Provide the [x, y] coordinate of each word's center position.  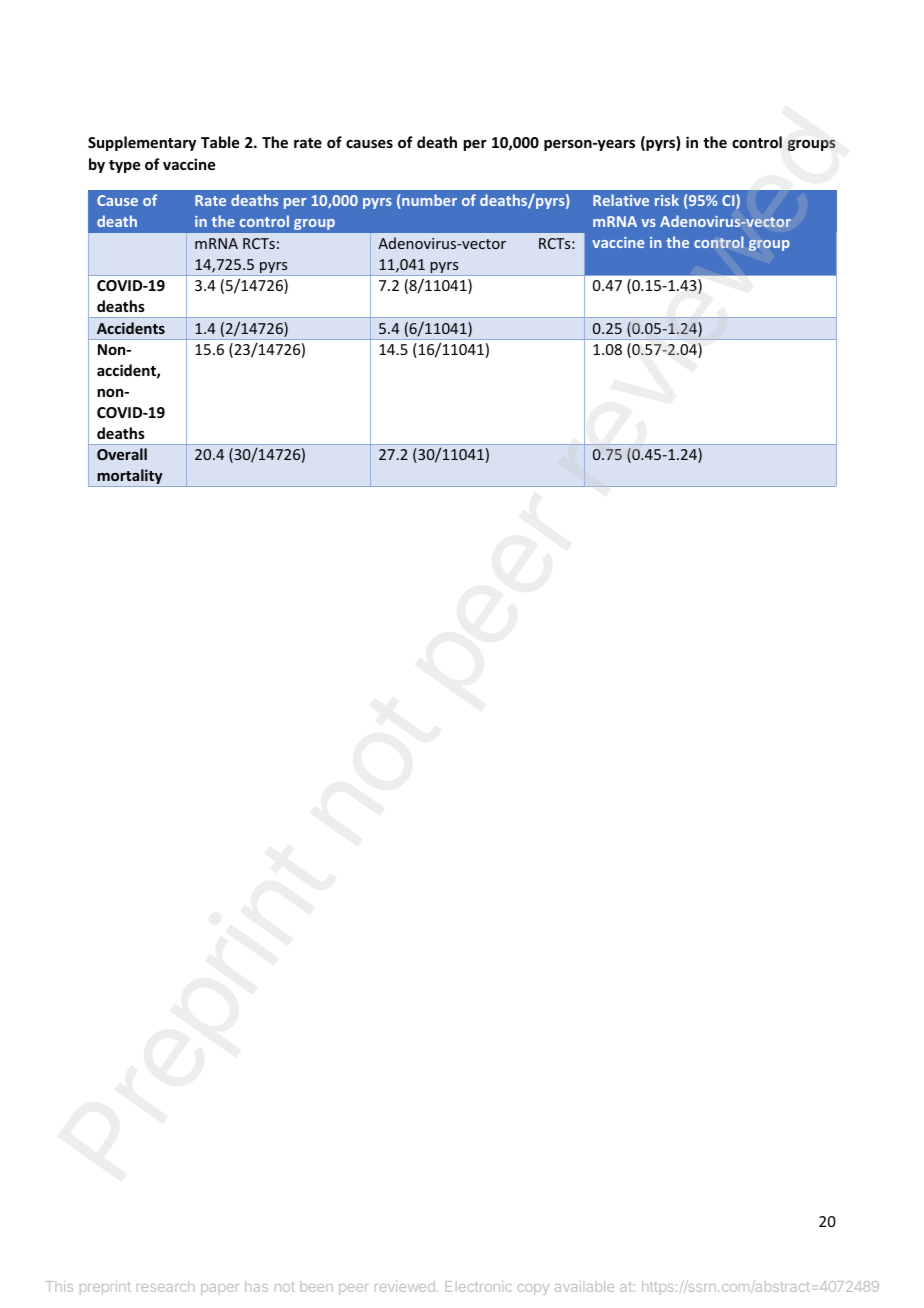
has [256, 1286]
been [317, 1288]
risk [667, 200]
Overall [122, 454]
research [165, 1286]
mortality [130, 478]
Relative [621, 200]
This [59, 1286]
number [429, 200]
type [124, 166]
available [584, 1286]
